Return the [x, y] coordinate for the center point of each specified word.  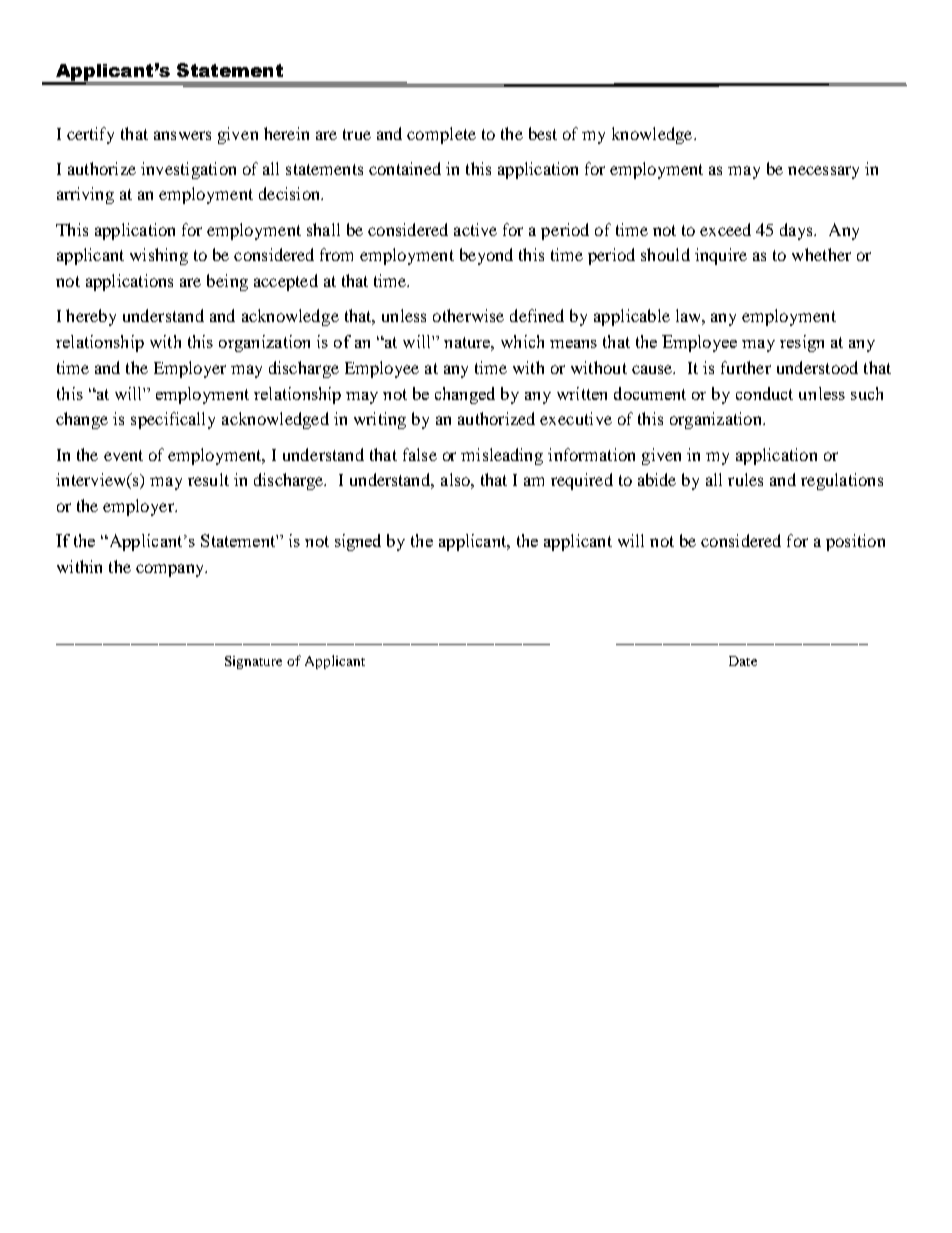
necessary [823, 172]
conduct [764, 393]
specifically [173, 420]
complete [441, 135]
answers [182, 135]
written [582, 393]
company [171, 570]
